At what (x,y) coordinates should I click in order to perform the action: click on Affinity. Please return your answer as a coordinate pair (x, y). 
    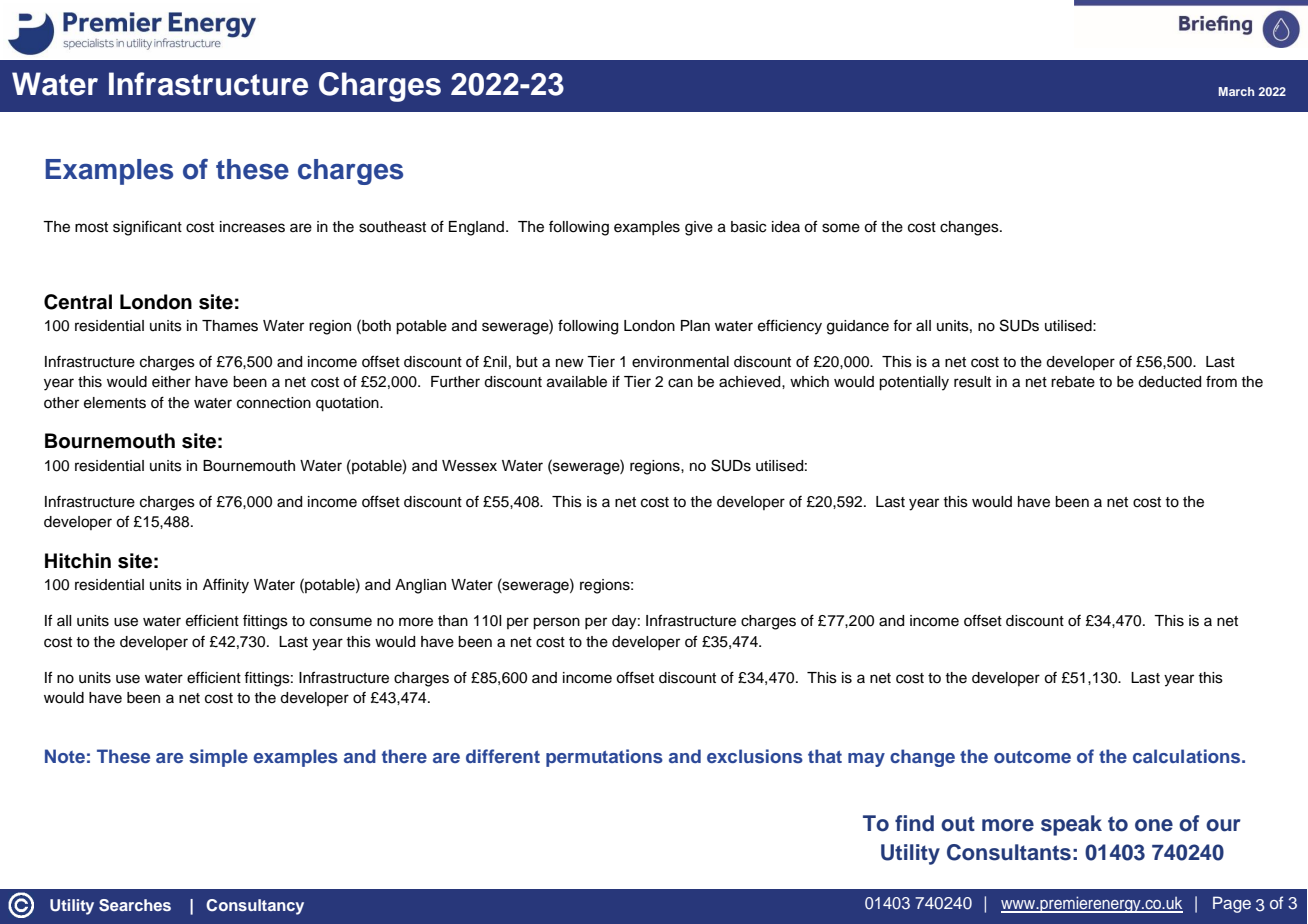
    Looking at the image, I should click on (226, 586).
